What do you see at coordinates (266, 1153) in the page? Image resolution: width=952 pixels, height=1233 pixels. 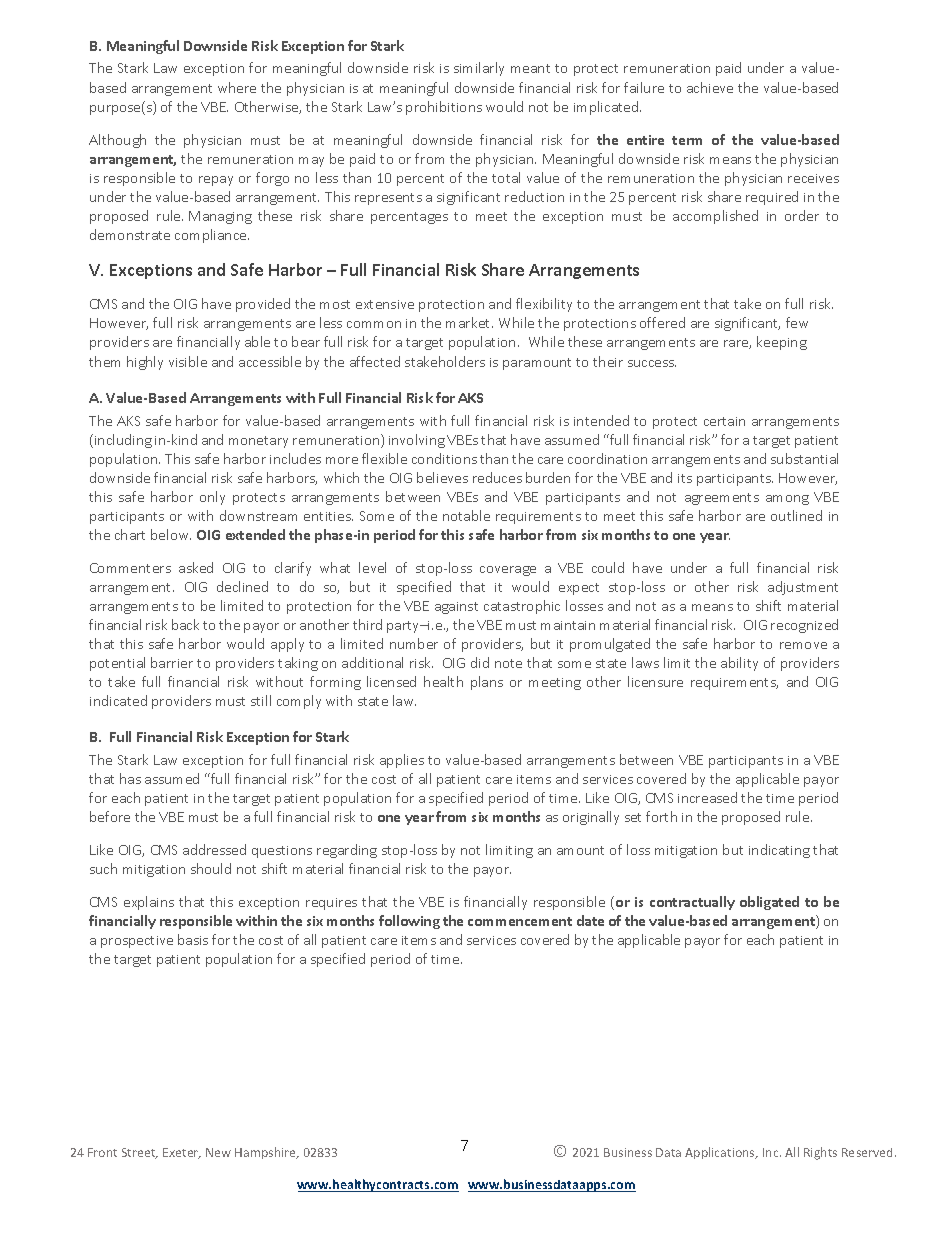 I see `Hampshire` at bounding box center [266, 1153].
